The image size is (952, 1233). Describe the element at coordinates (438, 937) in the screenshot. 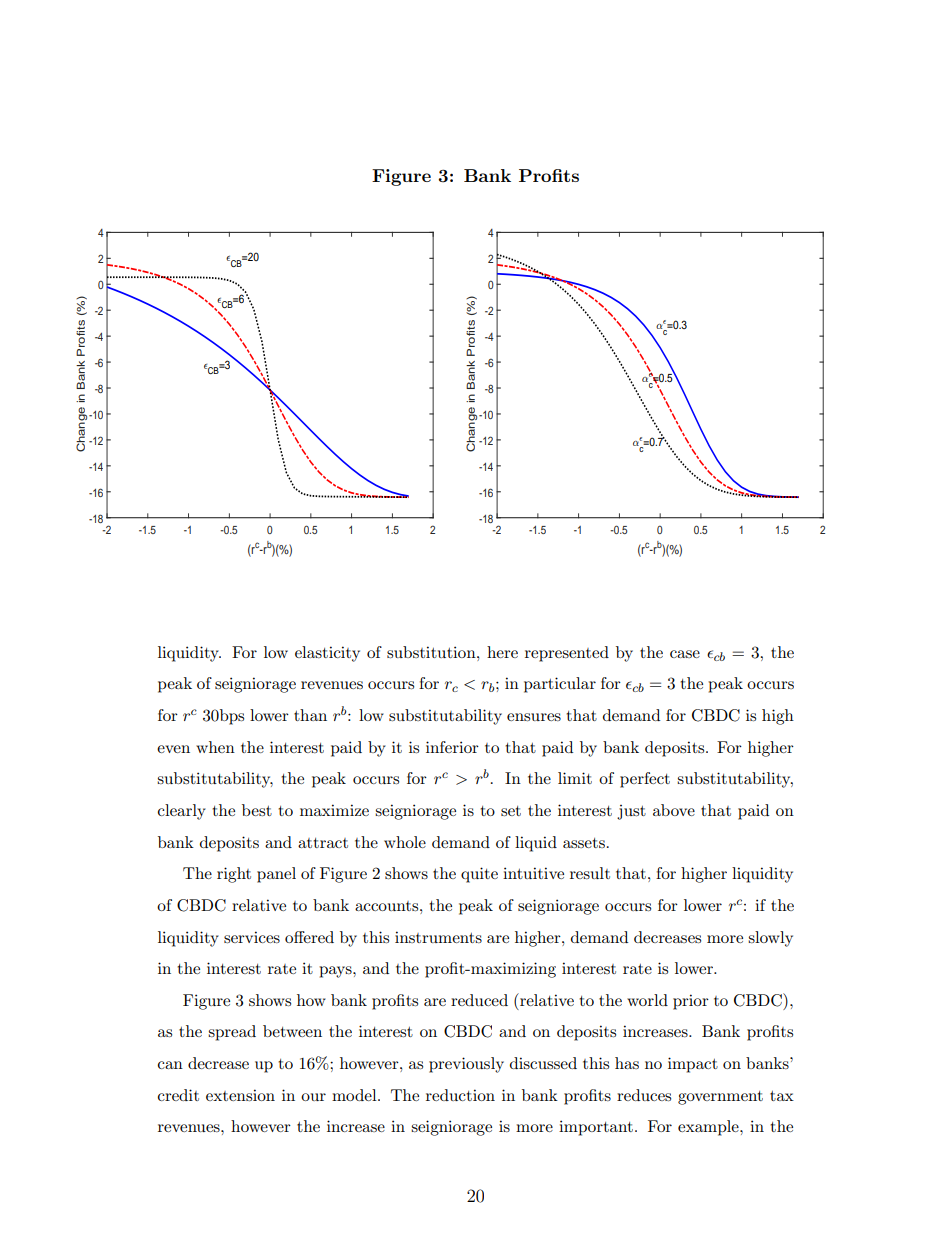

I see `instruments` at that location.
